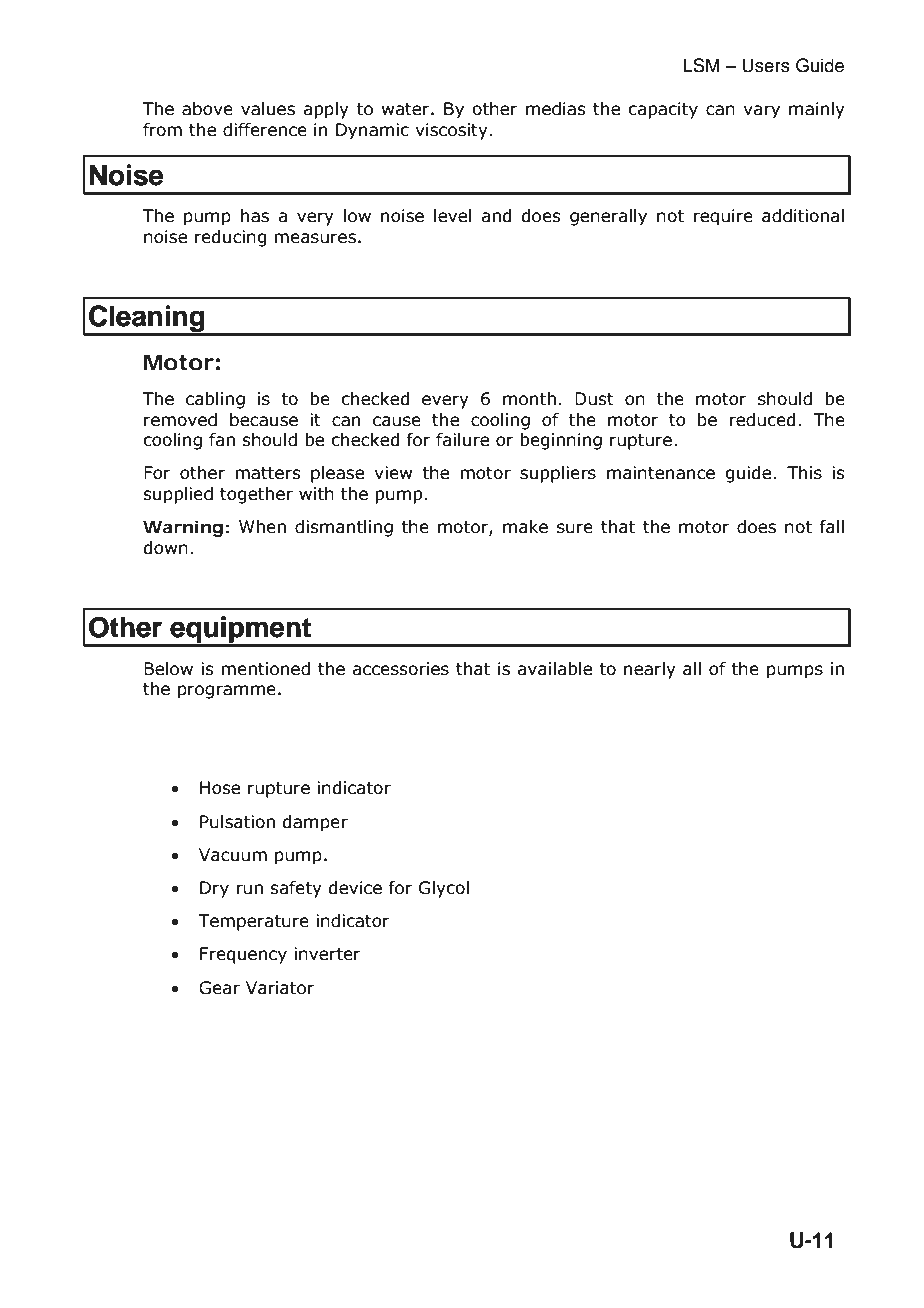  I want to click on Frequency, so click(243, 955).
